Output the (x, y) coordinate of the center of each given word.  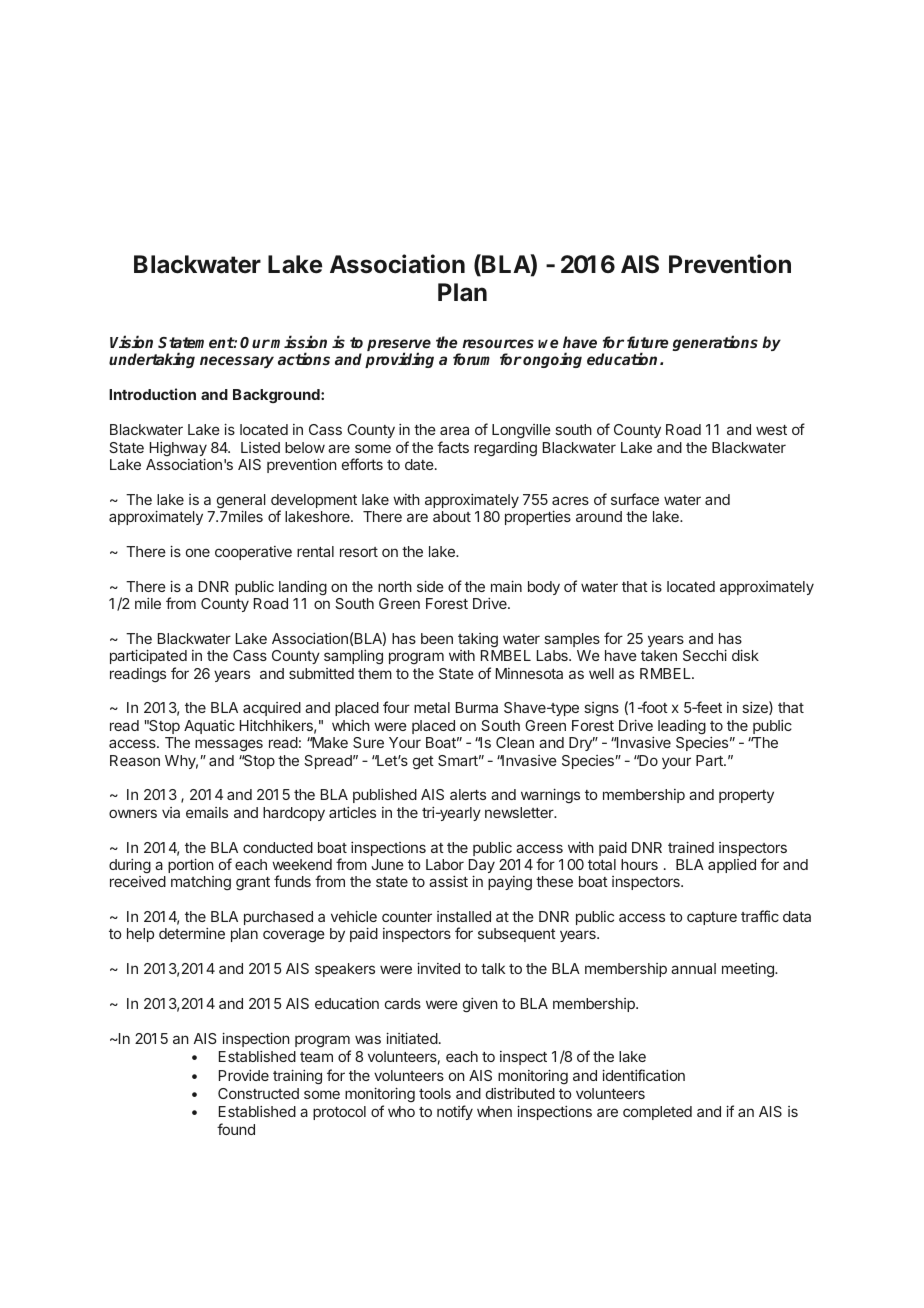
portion (191, 865)
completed (657, 1113)
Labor (445, 864)
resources (498, 343)
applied (732, 866)
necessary (237, 362)
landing (303, 588)
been (437, 638)
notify (455, 1112)
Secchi (705, 655)
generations (715, 343)
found (236, 1129)
